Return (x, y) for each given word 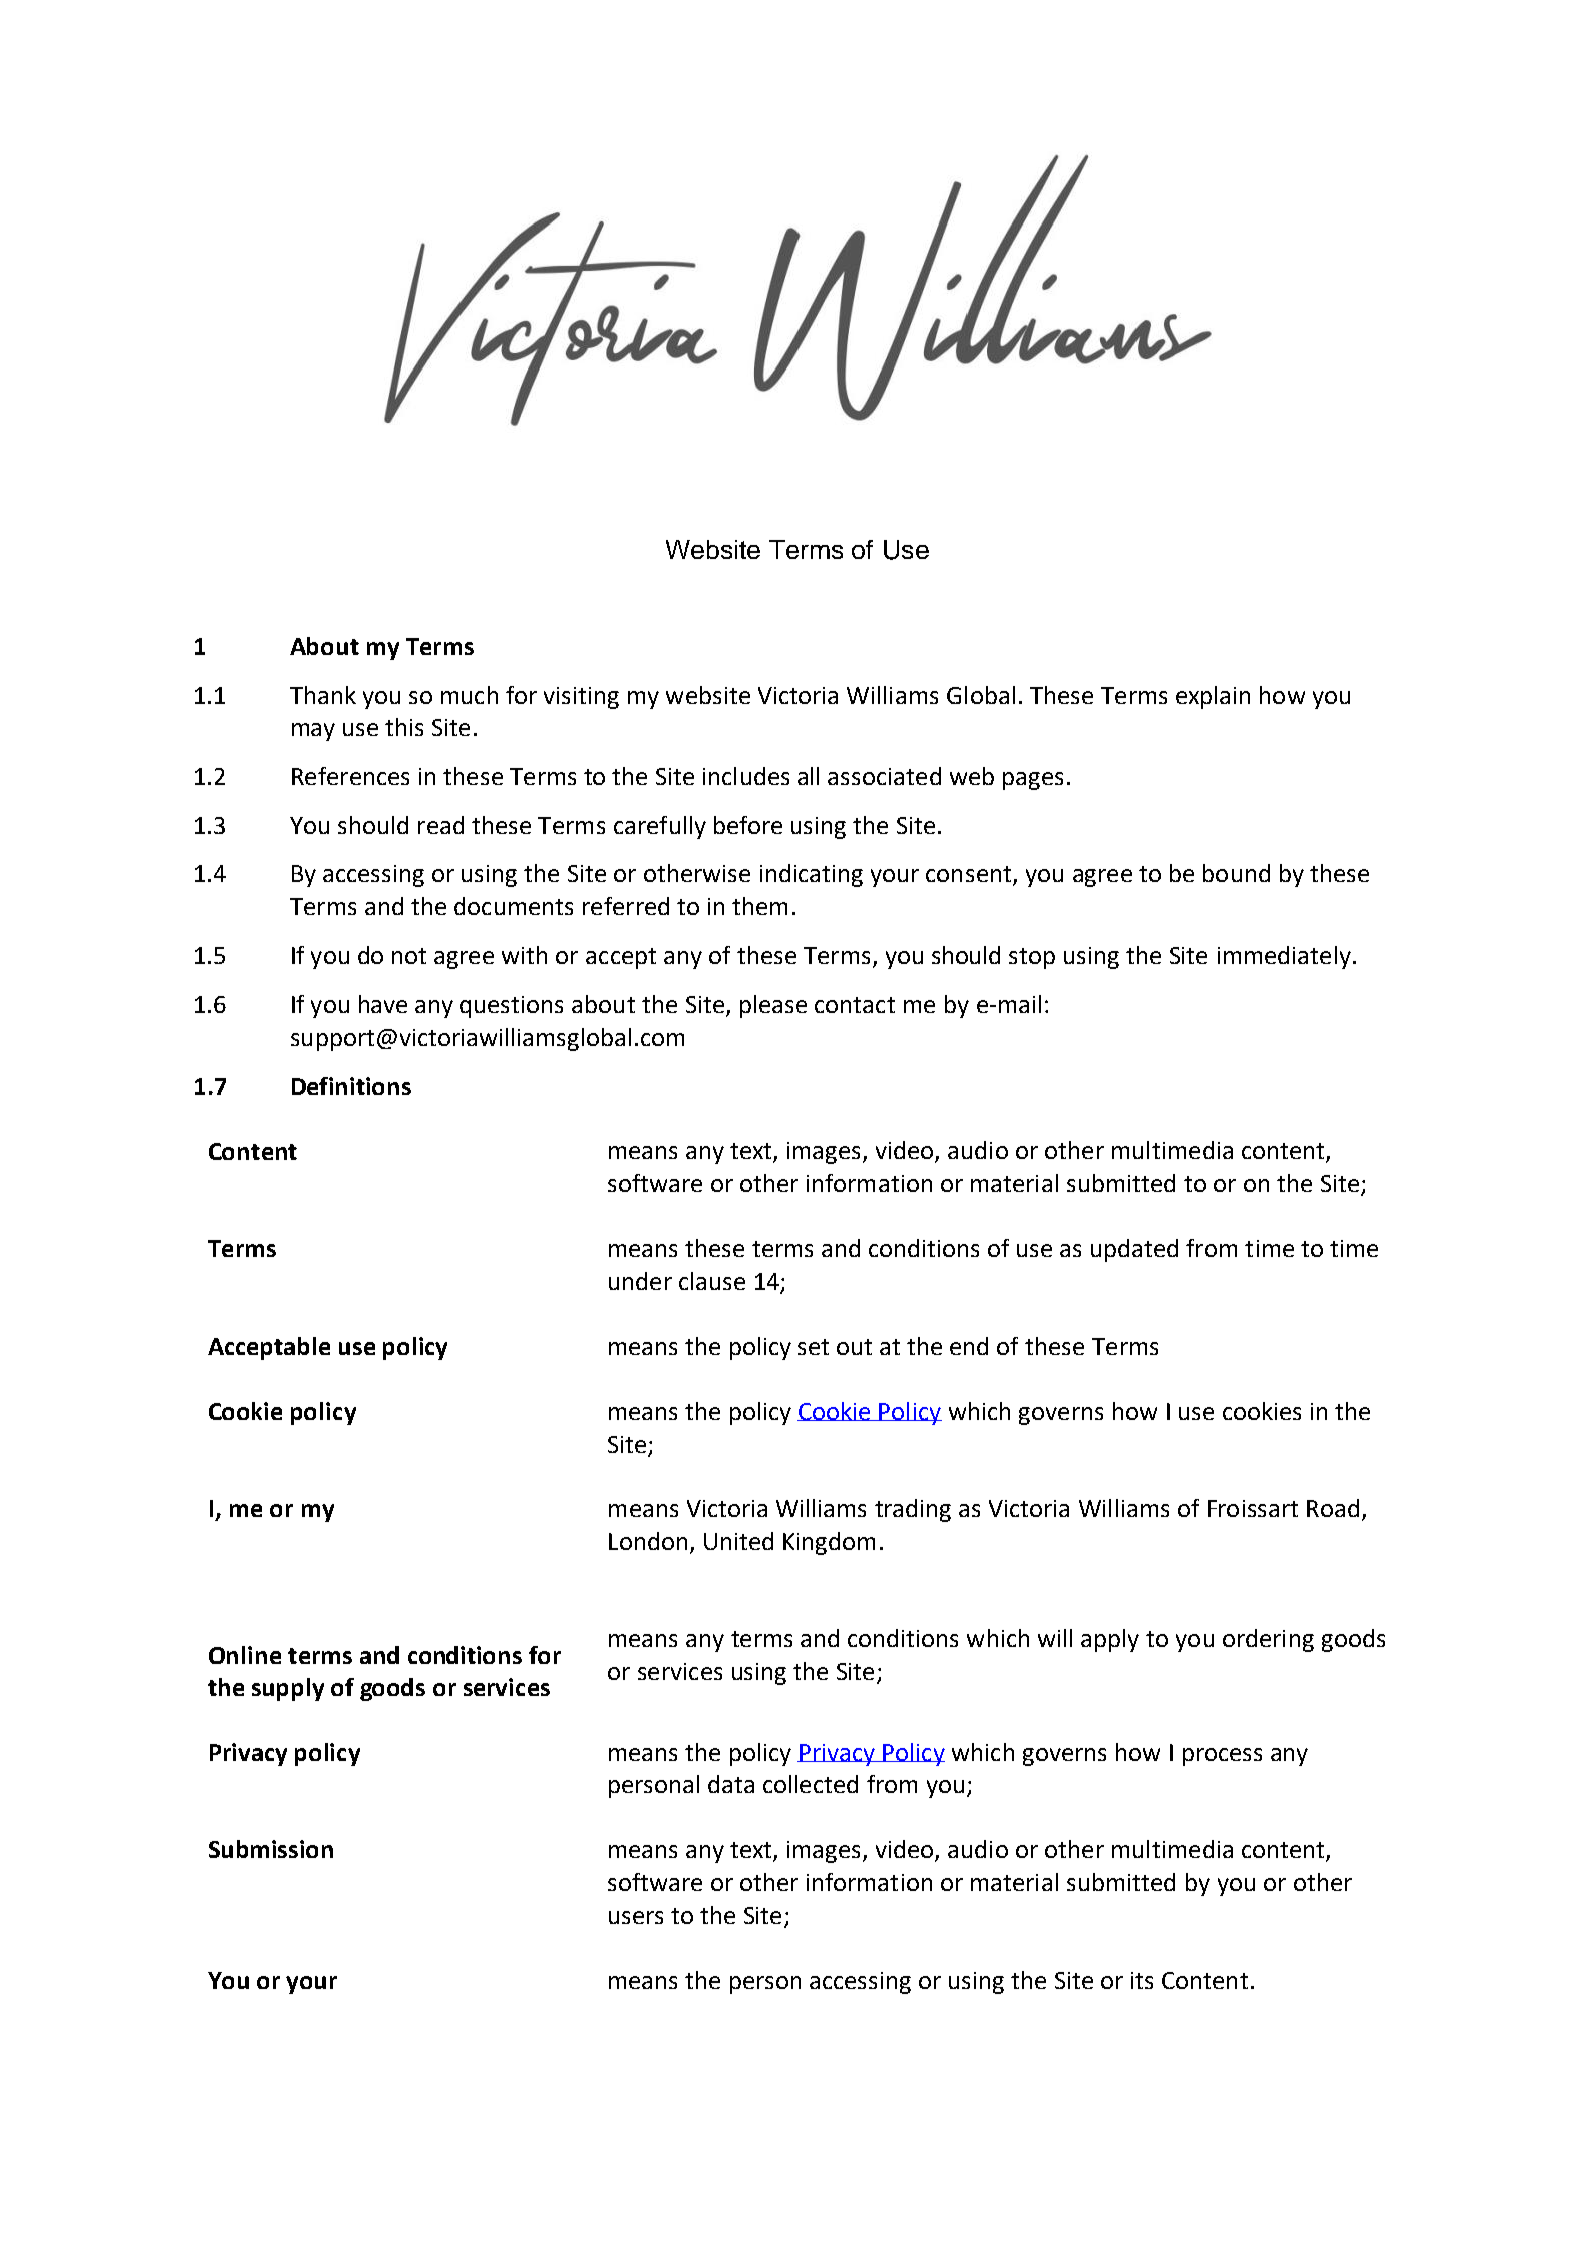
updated (1134, 1250)
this (404, 727)
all (808, 776)
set (813, 1347)
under (640, 1281)
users (636, 1917)
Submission (271, 1849)
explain (1213, 697)
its (1142, 1980)
